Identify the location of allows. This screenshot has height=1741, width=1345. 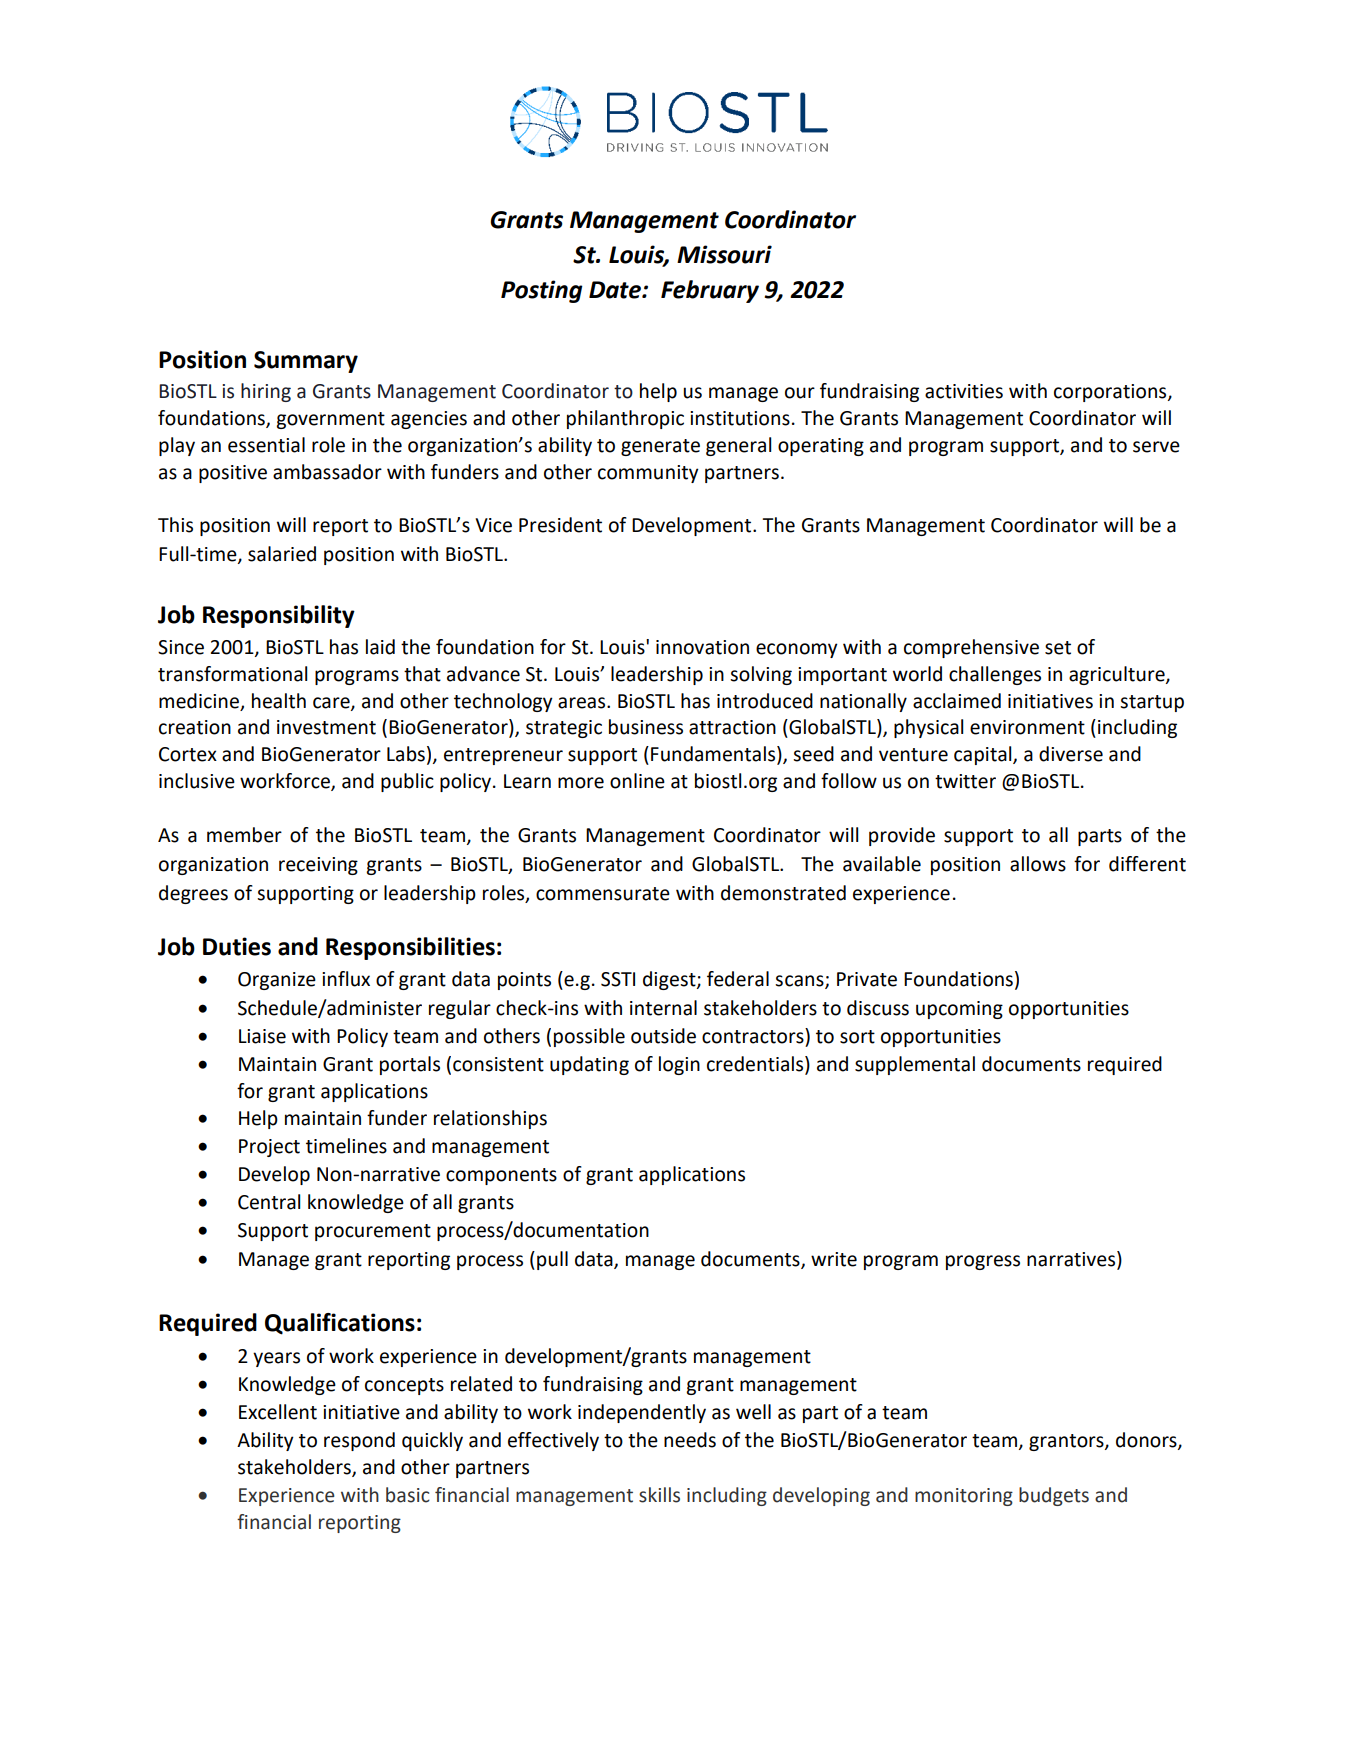
(1038, 864).
